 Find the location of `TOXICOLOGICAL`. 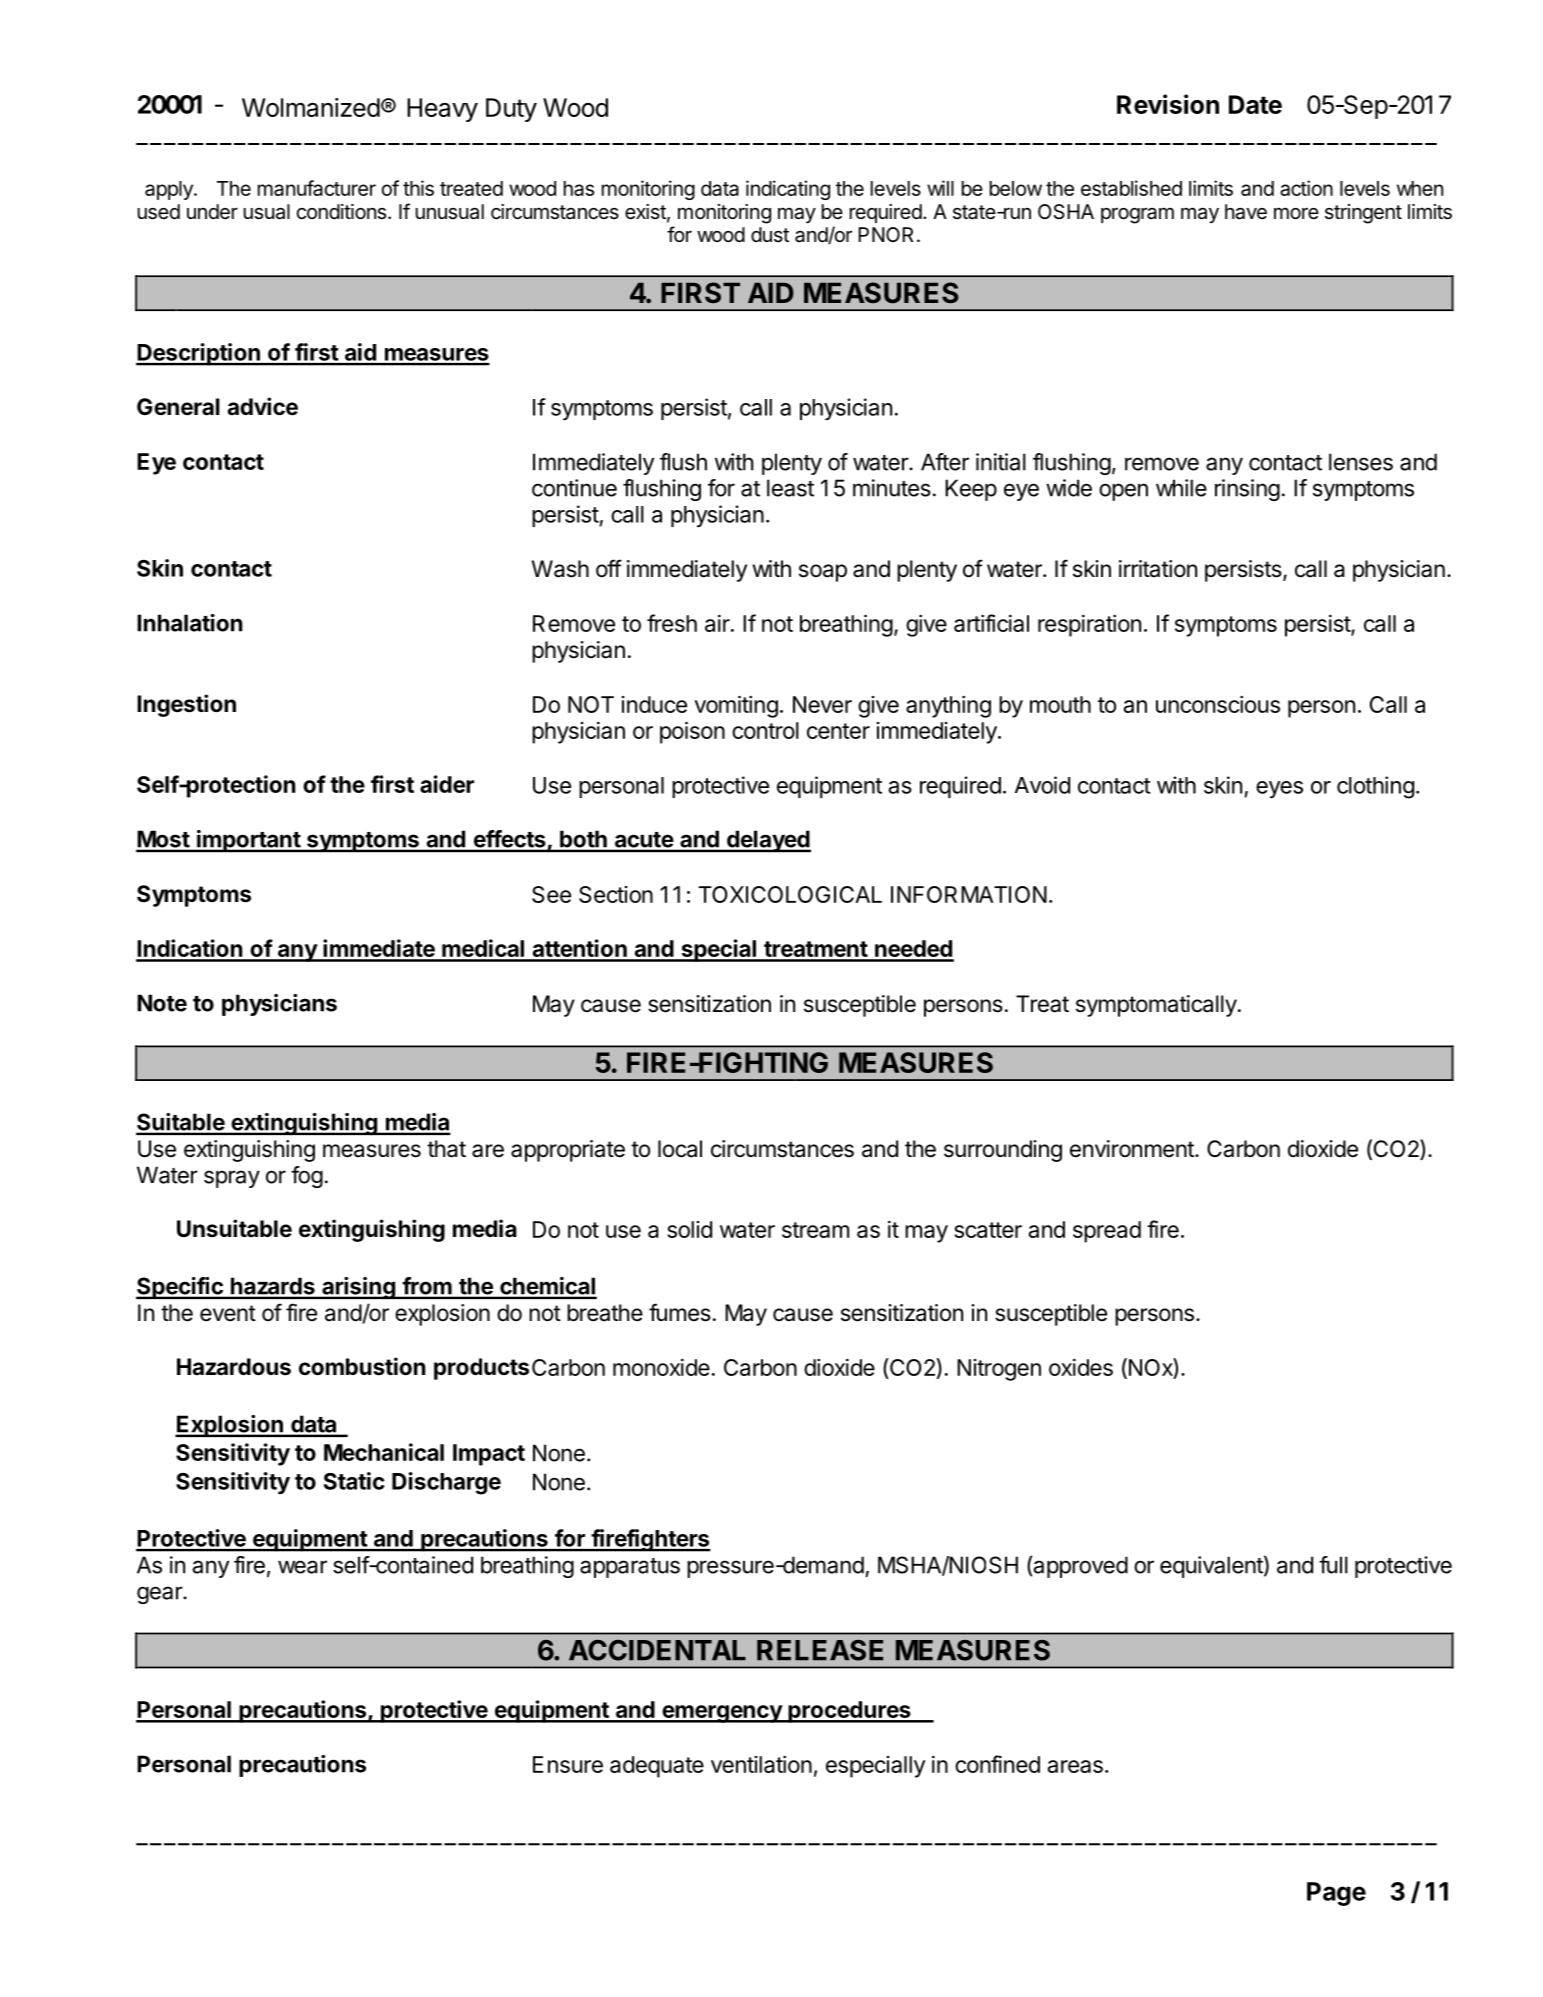

TOXICOLOGICAL is located at coordinates (790, 894).
